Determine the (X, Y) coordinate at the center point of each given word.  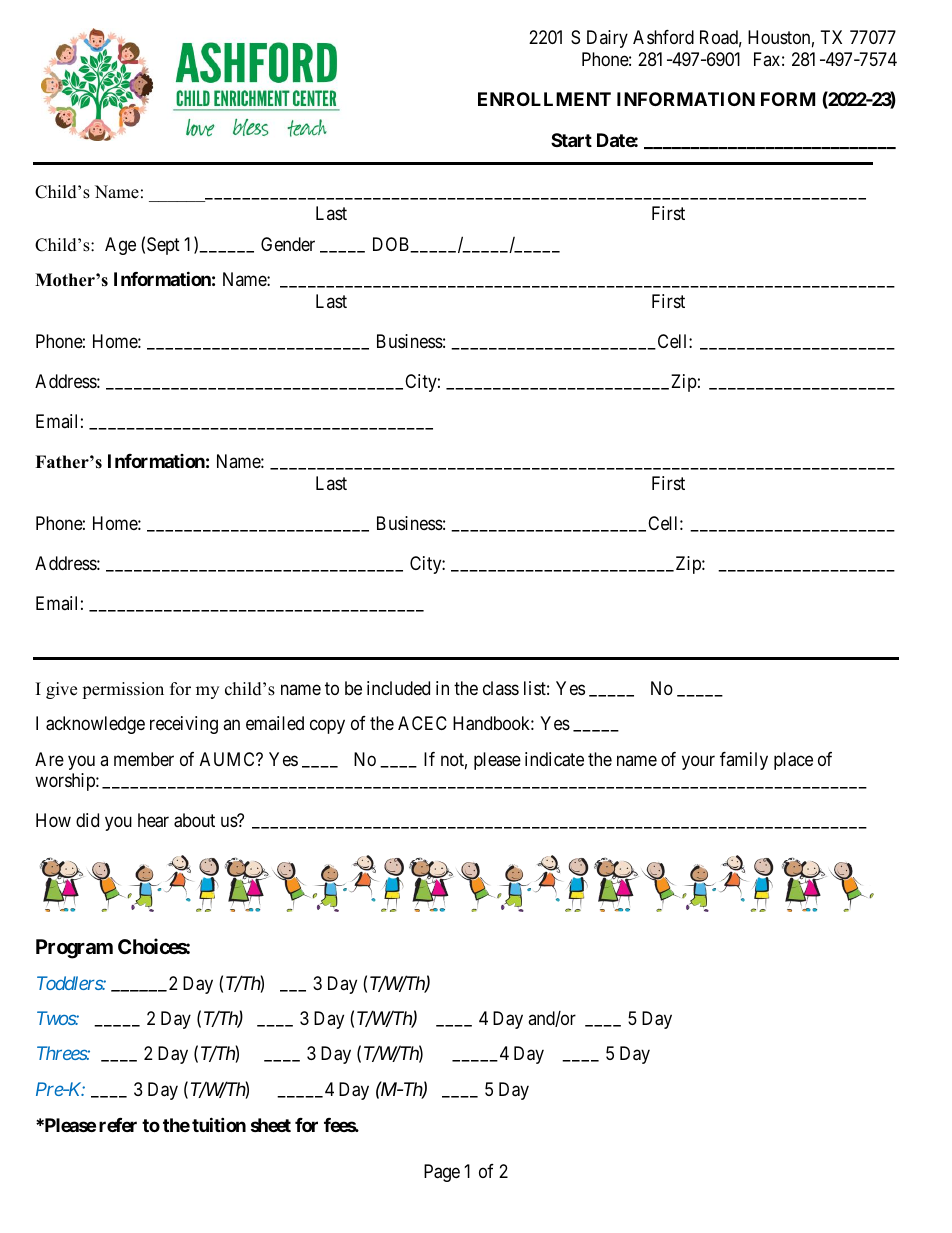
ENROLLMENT (544, 99)
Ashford (663, 37)
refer (118, 1125)
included (398, 688)
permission (123, 690)
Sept (163, 246)
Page (442, 1173)
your (698, 762)
